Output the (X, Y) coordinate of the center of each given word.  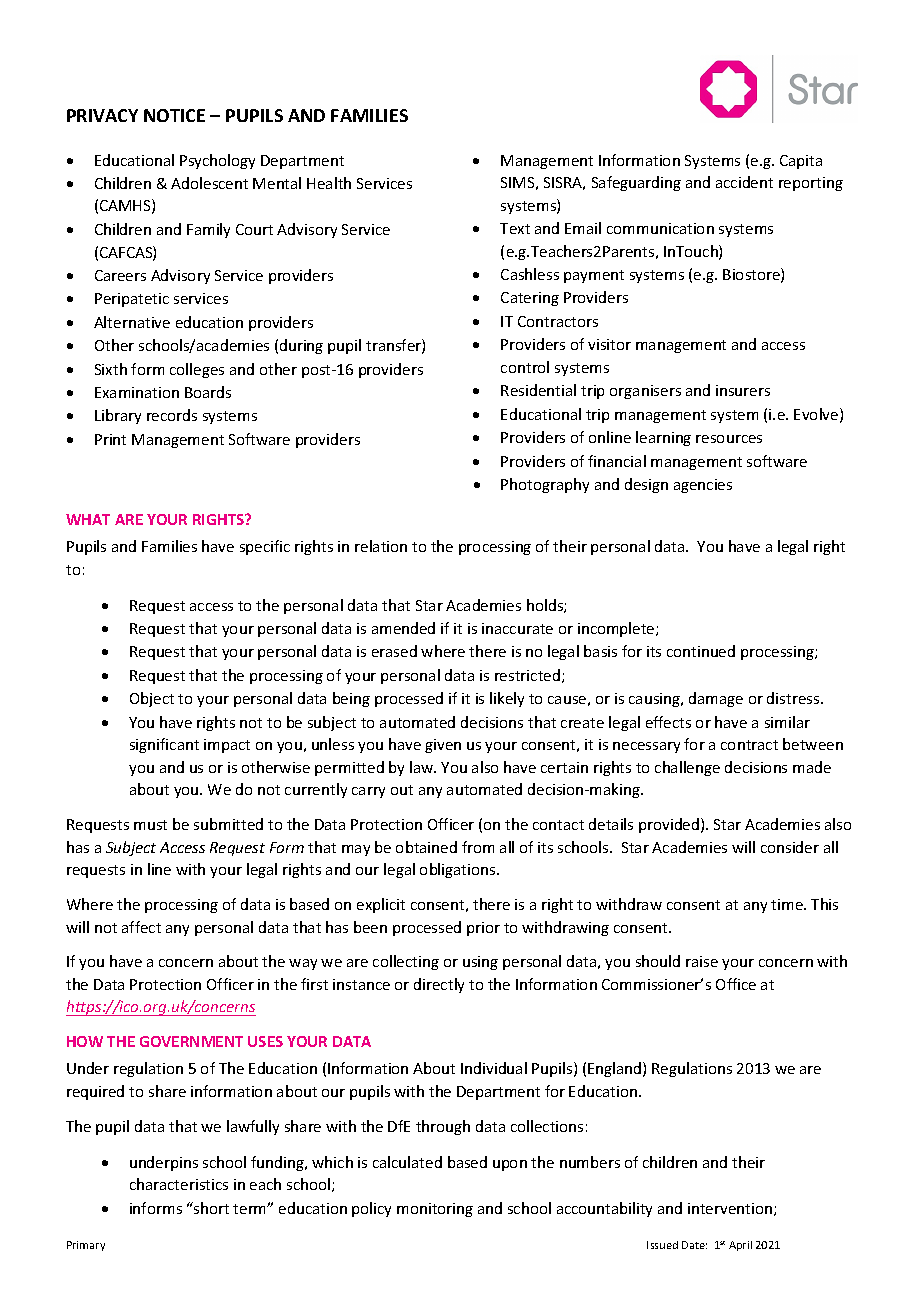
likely (507, 699)
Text (515, 228)
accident (744, 182)
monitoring (435, 1210)
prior (483, 929)
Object (152, 699)
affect (141, 927)
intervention (731, 1209)
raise (702, 961)
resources (729, 439)
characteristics (179, 1184)
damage (716, 699)
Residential (538, 390)
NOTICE (174, 115)
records (172, 415)
